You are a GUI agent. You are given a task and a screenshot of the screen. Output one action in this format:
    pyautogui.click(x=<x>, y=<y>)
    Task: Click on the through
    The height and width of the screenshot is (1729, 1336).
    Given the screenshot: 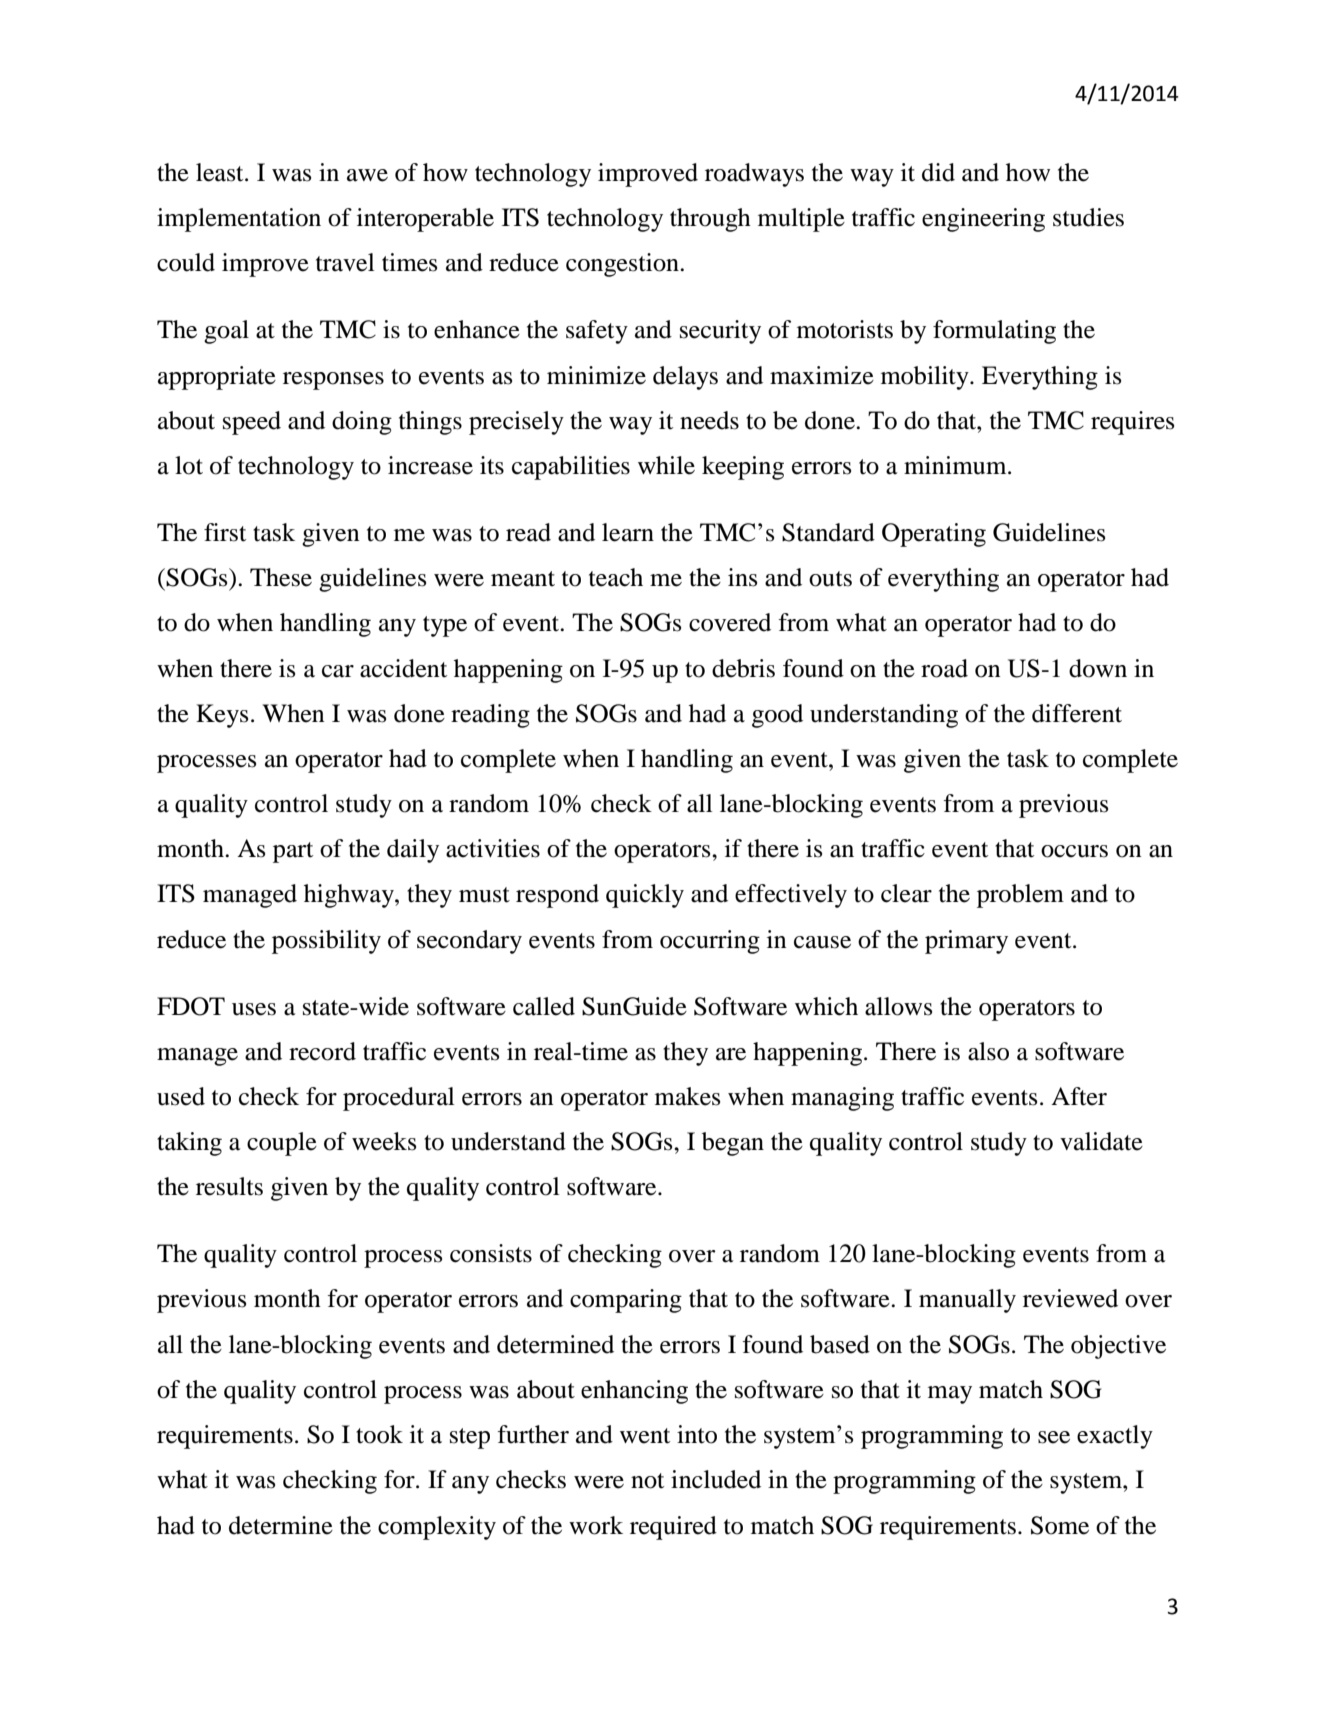 What is the action you would take?
    pyautogui.click(x=710, y=220)
